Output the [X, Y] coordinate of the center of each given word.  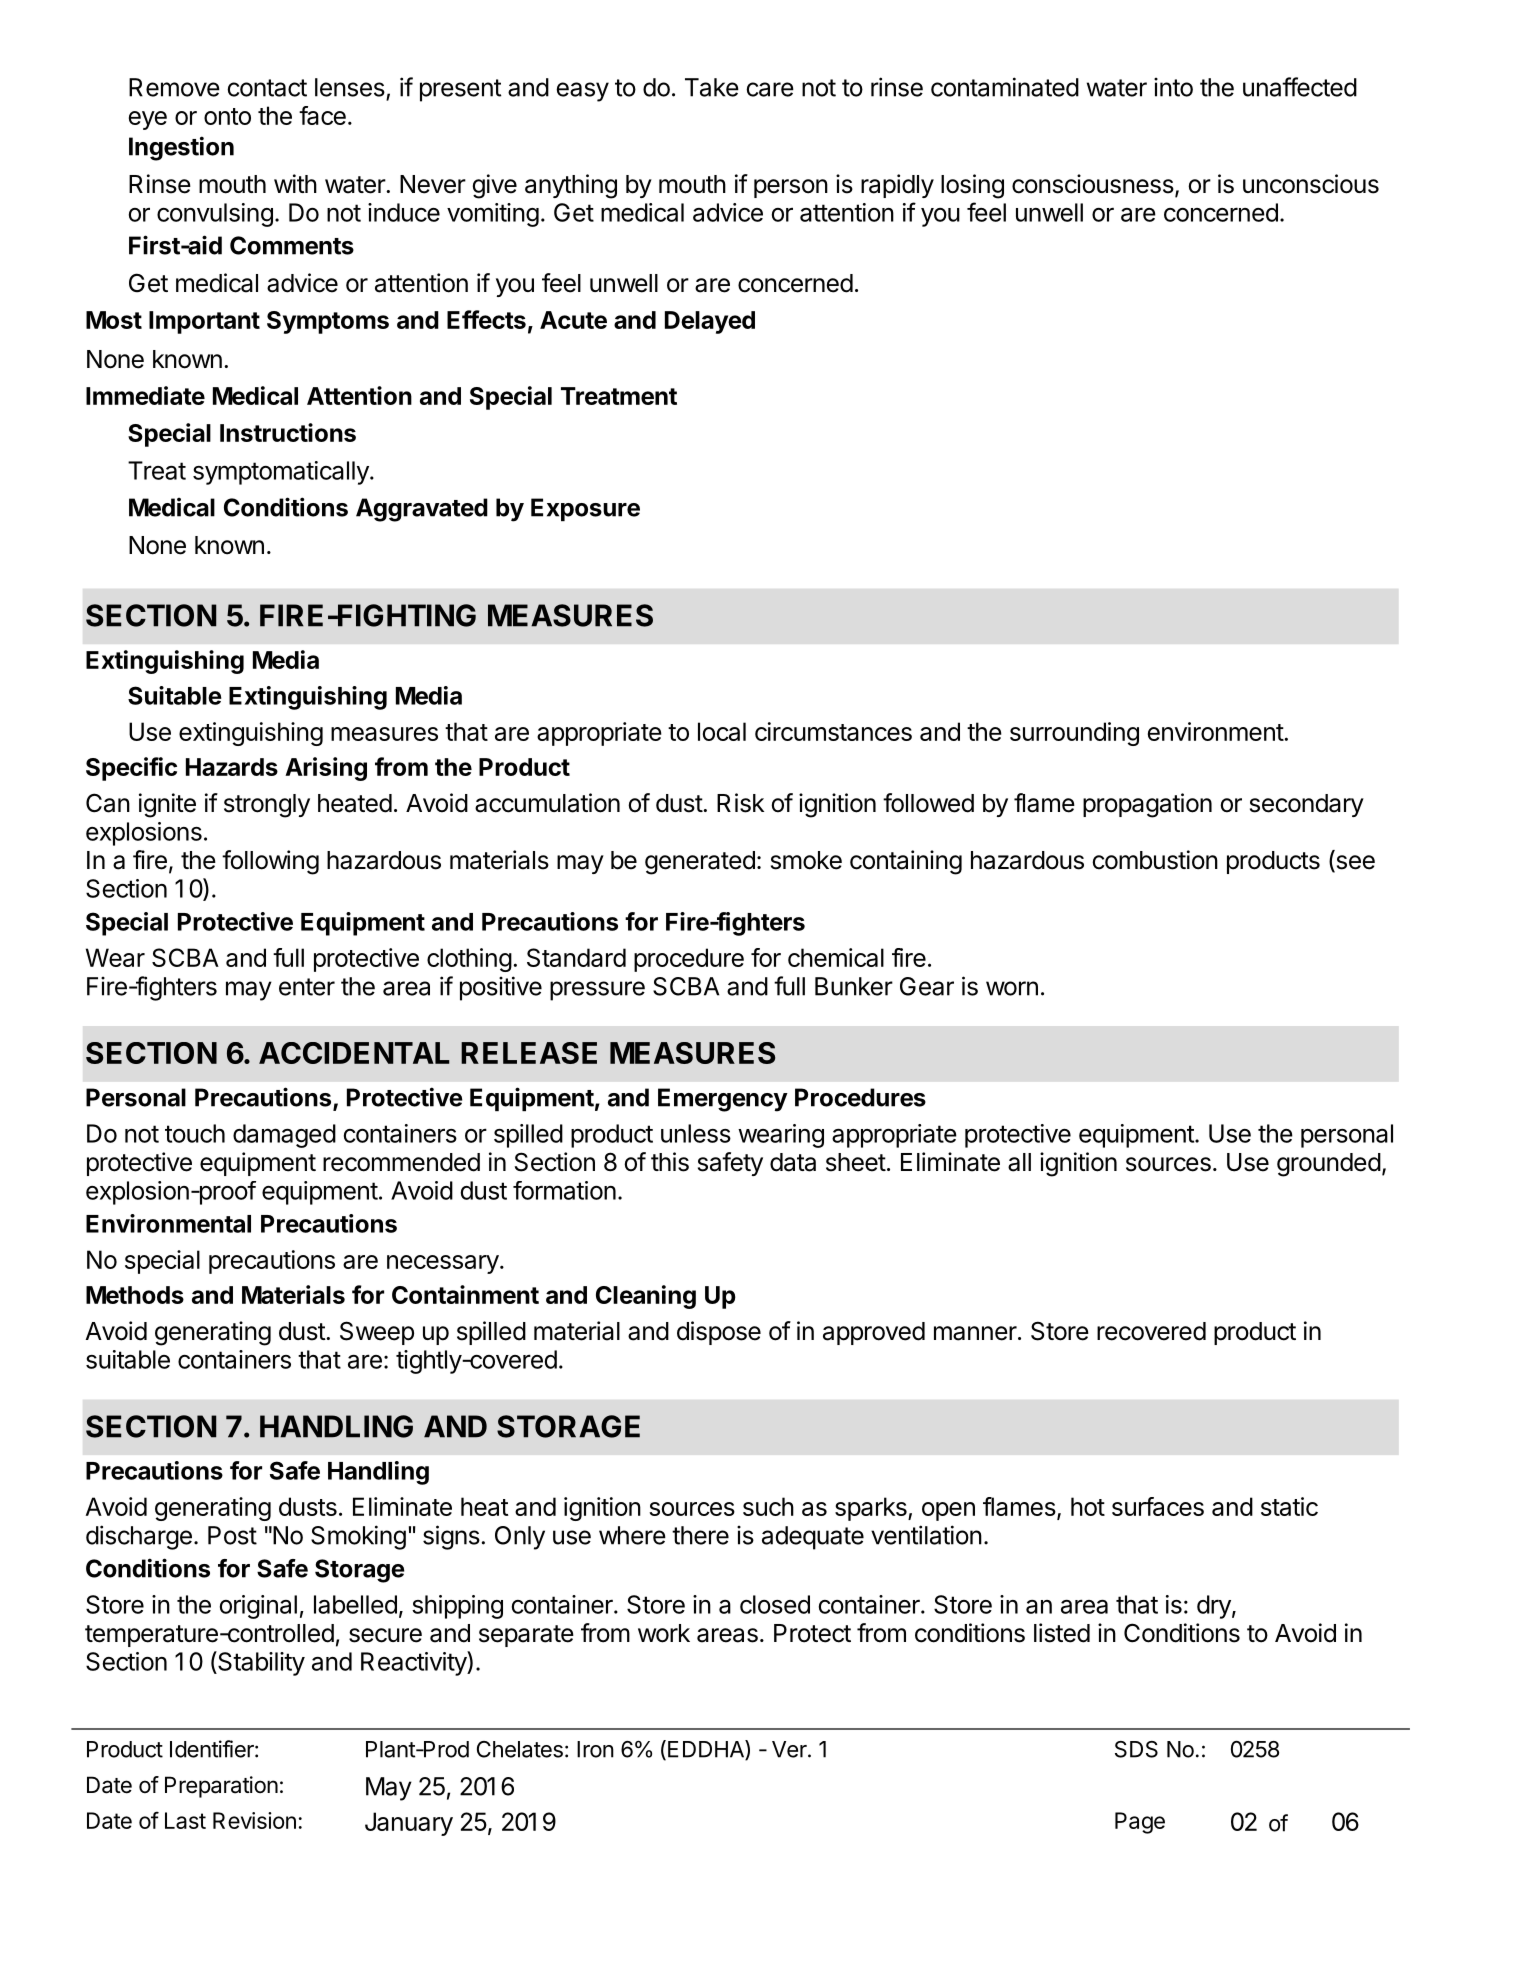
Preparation [221, 1787]
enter [307, 987]
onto [227, 116]
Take [712, 87]
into [1173, 87]
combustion [1155, 860]
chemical [836, 957]
